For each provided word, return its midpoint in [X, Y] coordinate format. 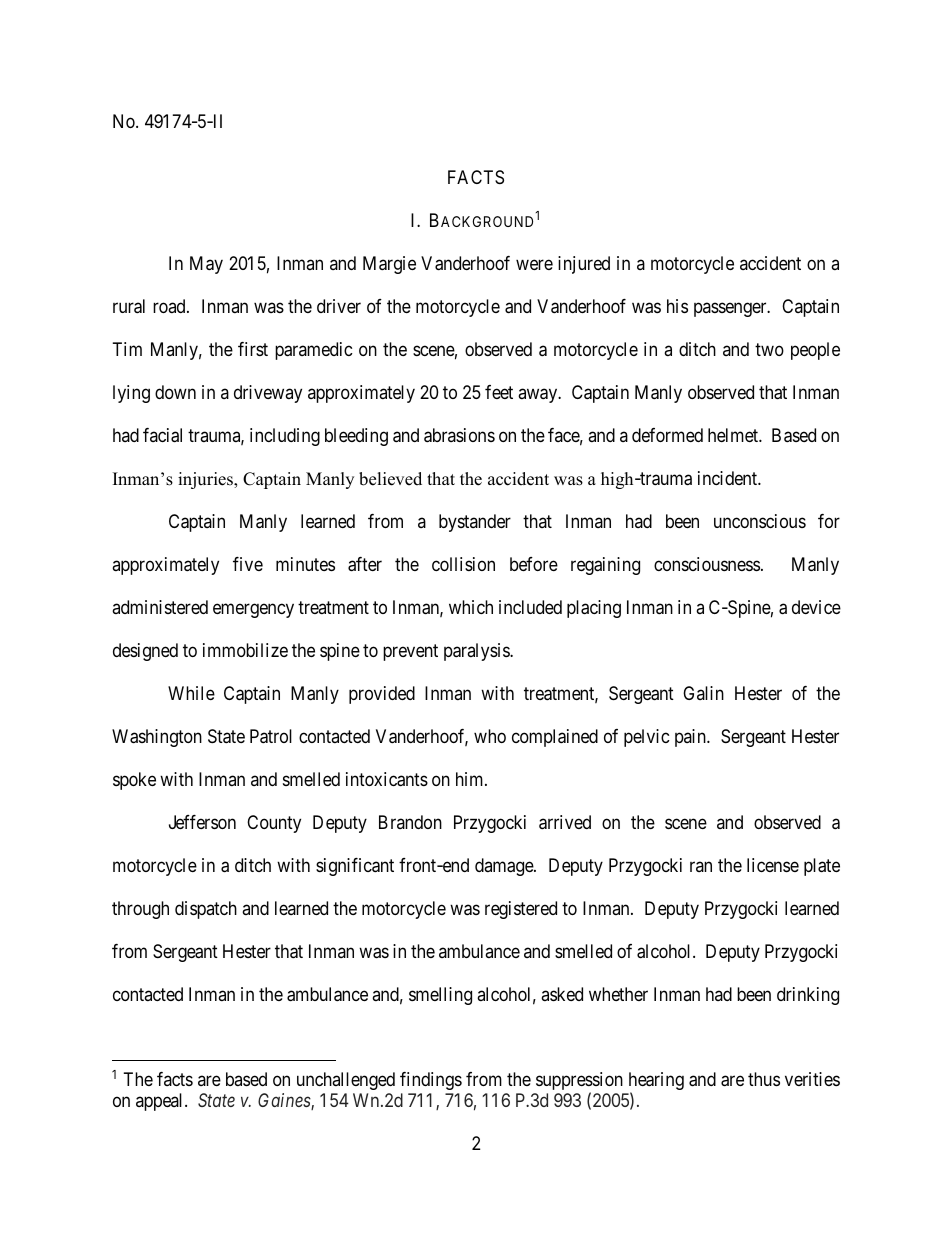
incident [728, 478]
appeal [161, 1102]
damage [505, 867]
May [206, 265]
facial [162, 435]
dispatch [206, 910]
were [534, 265]
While [191, 693]
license [773, 865]
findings [431, 1081]
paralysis [477, 652]
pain [691, 738]
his [677, 306]
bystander [475, 523]
